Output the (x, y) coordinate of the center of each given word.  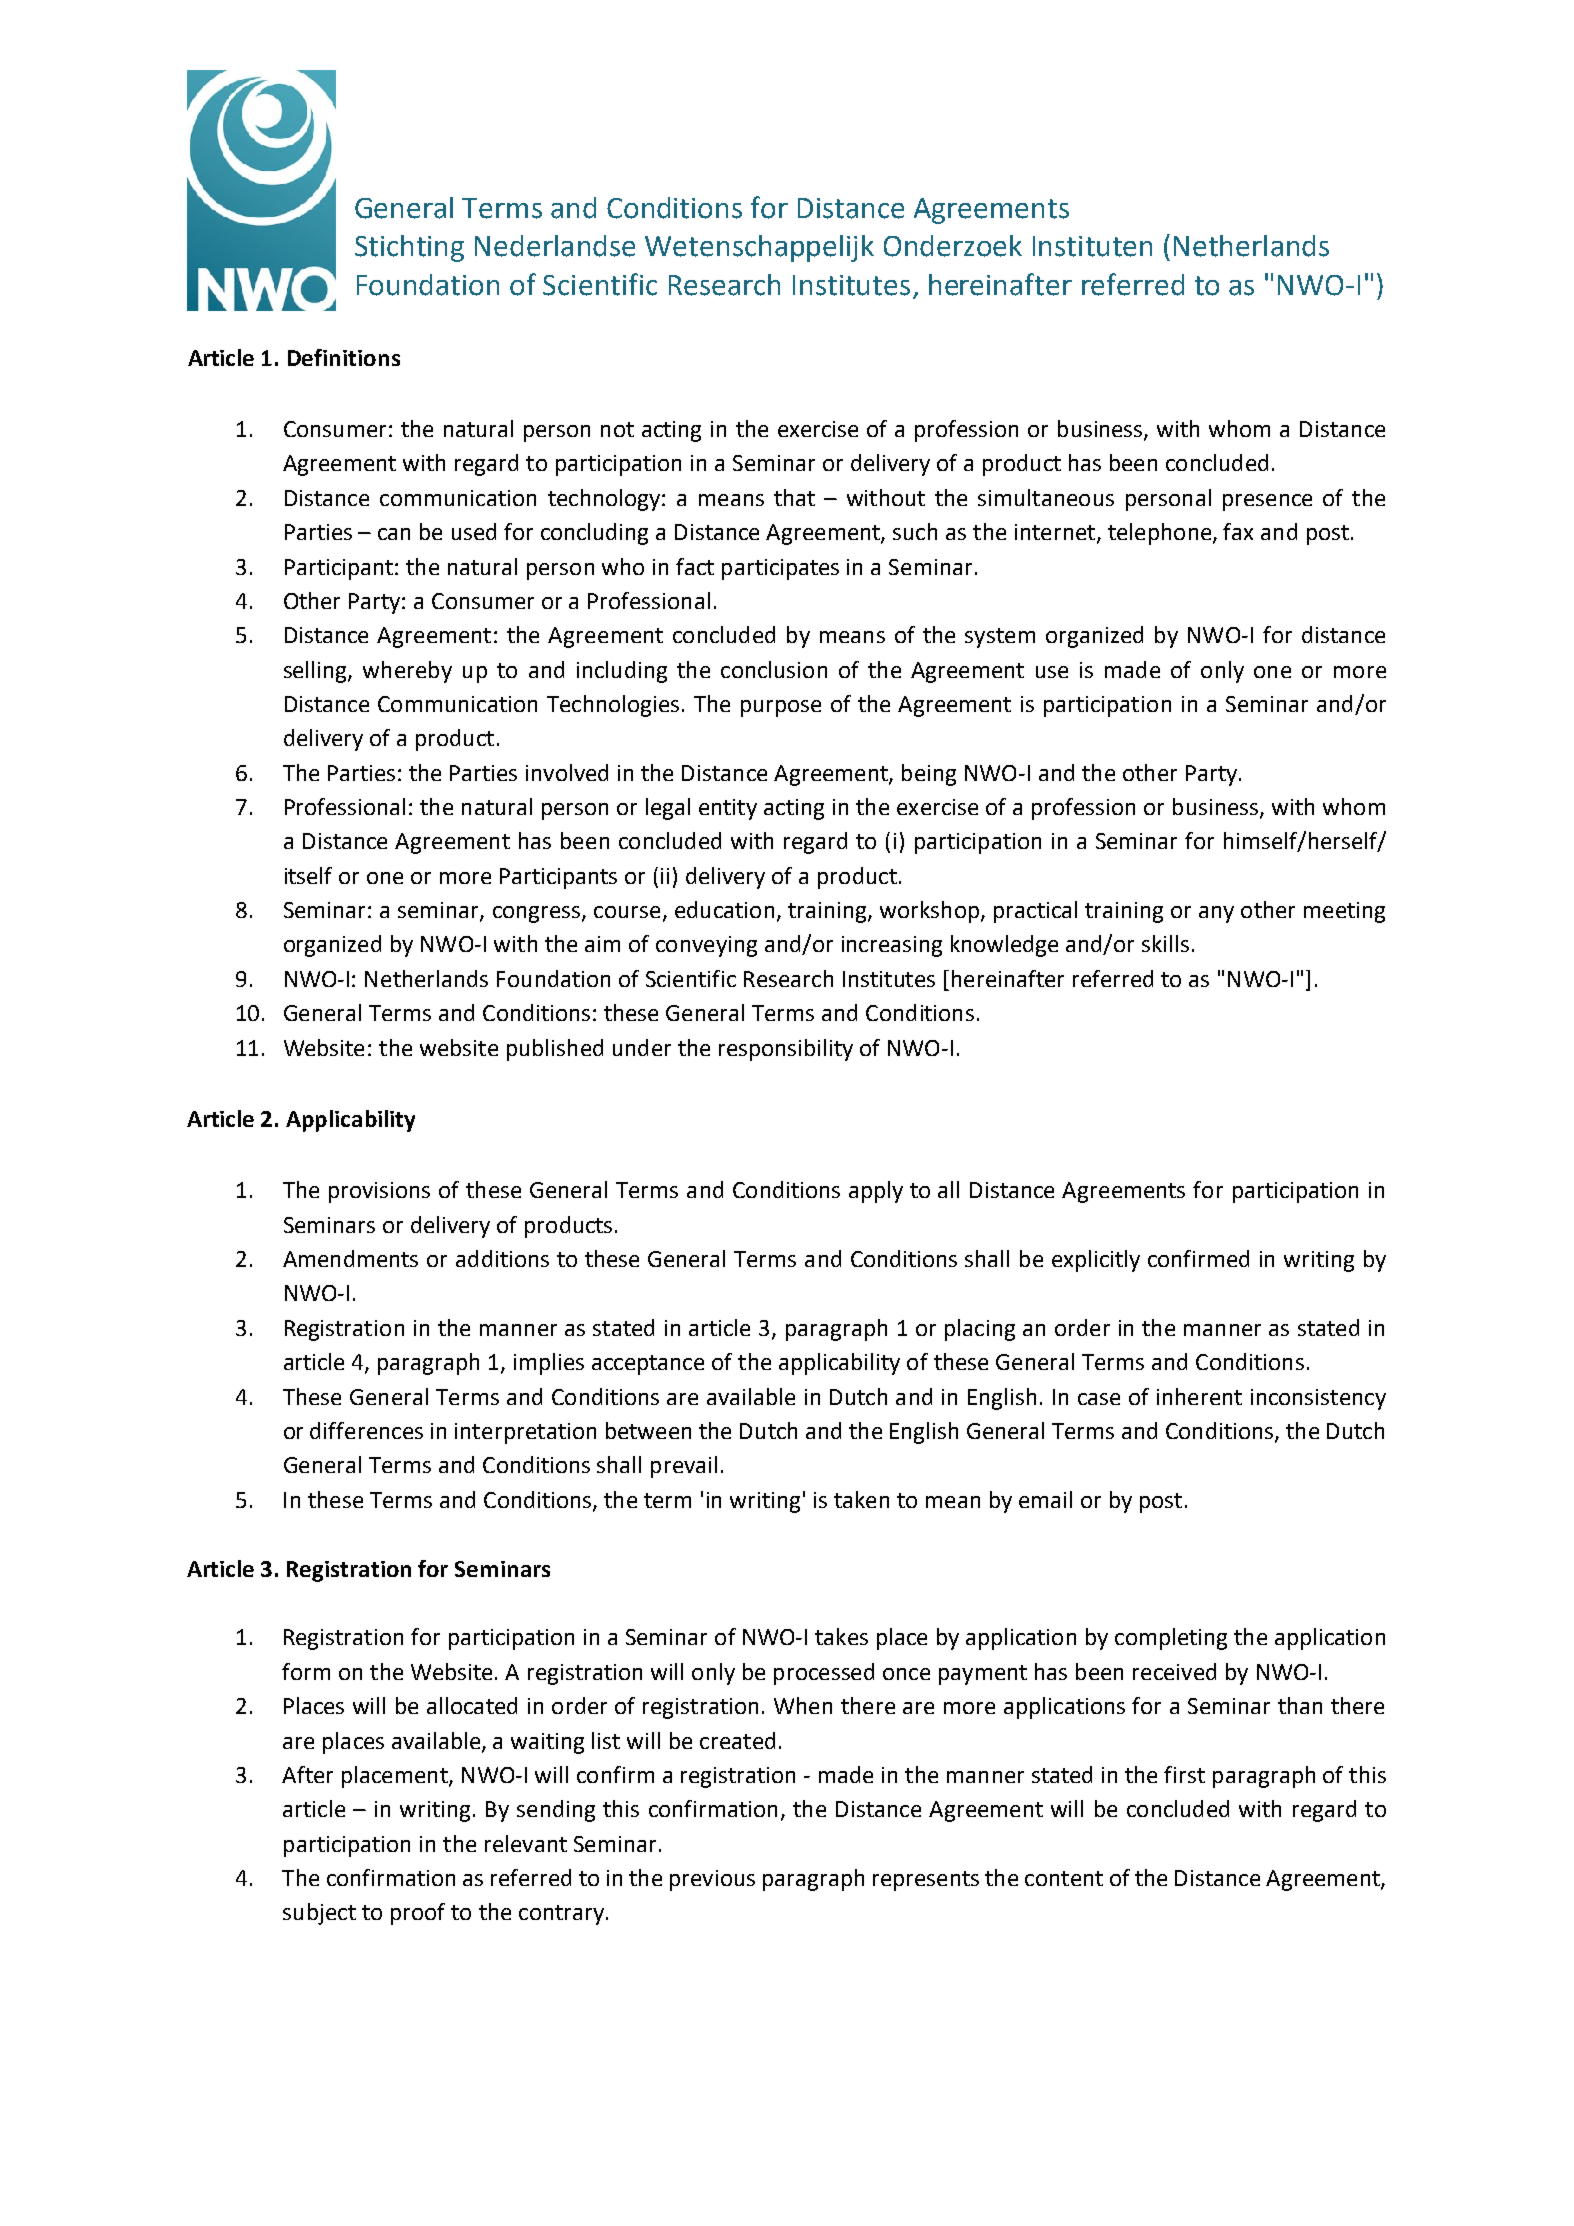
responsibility (786, 1050)
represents (926, 1881)
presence (1267, 502)
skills (1165, 943)
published (555, 1050)
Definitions (344, 357)
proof (418, 1914)
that (794, 497)
